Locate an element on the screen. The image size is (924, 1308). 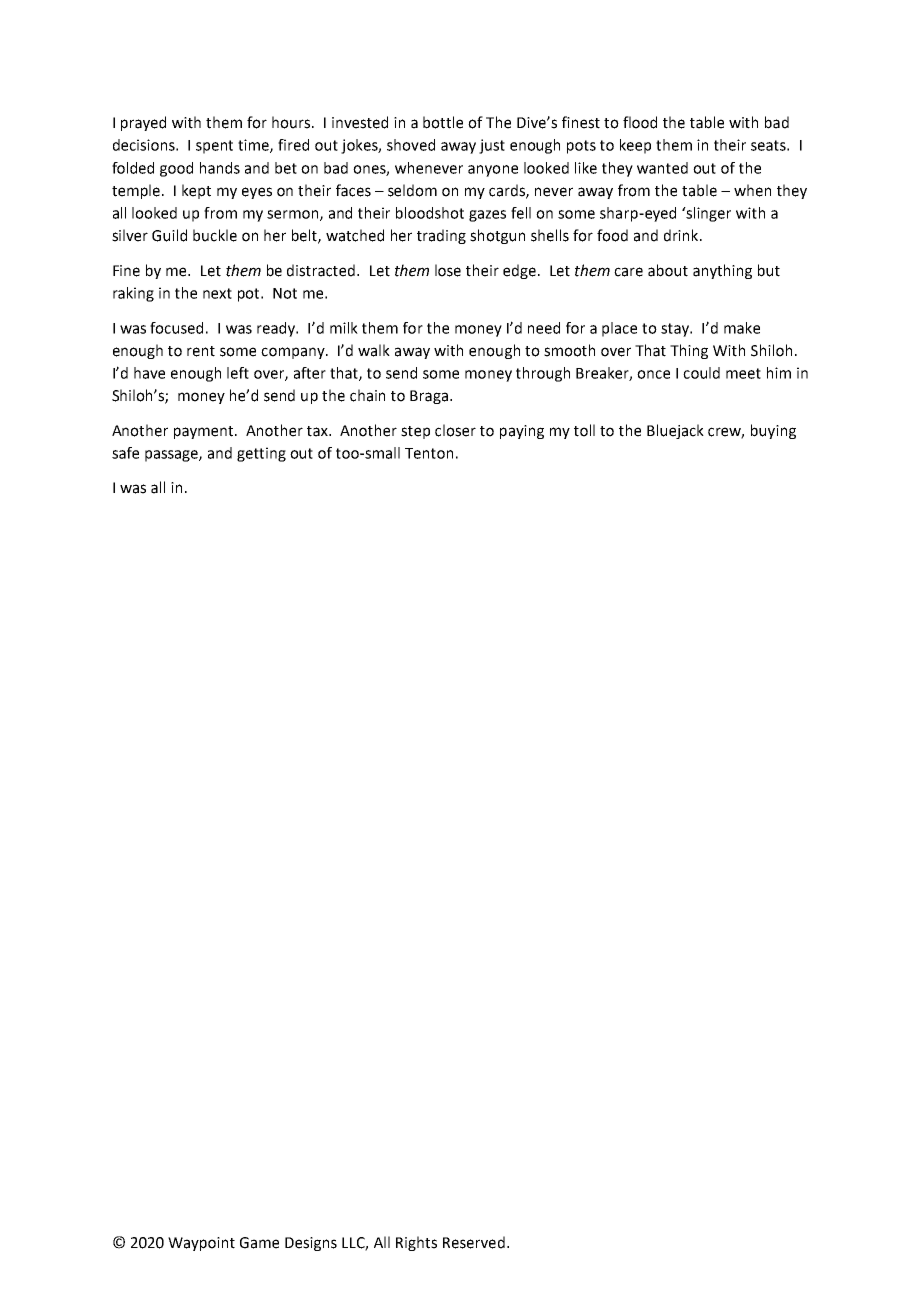
Reserved is located at coordinates (474, 1242).
